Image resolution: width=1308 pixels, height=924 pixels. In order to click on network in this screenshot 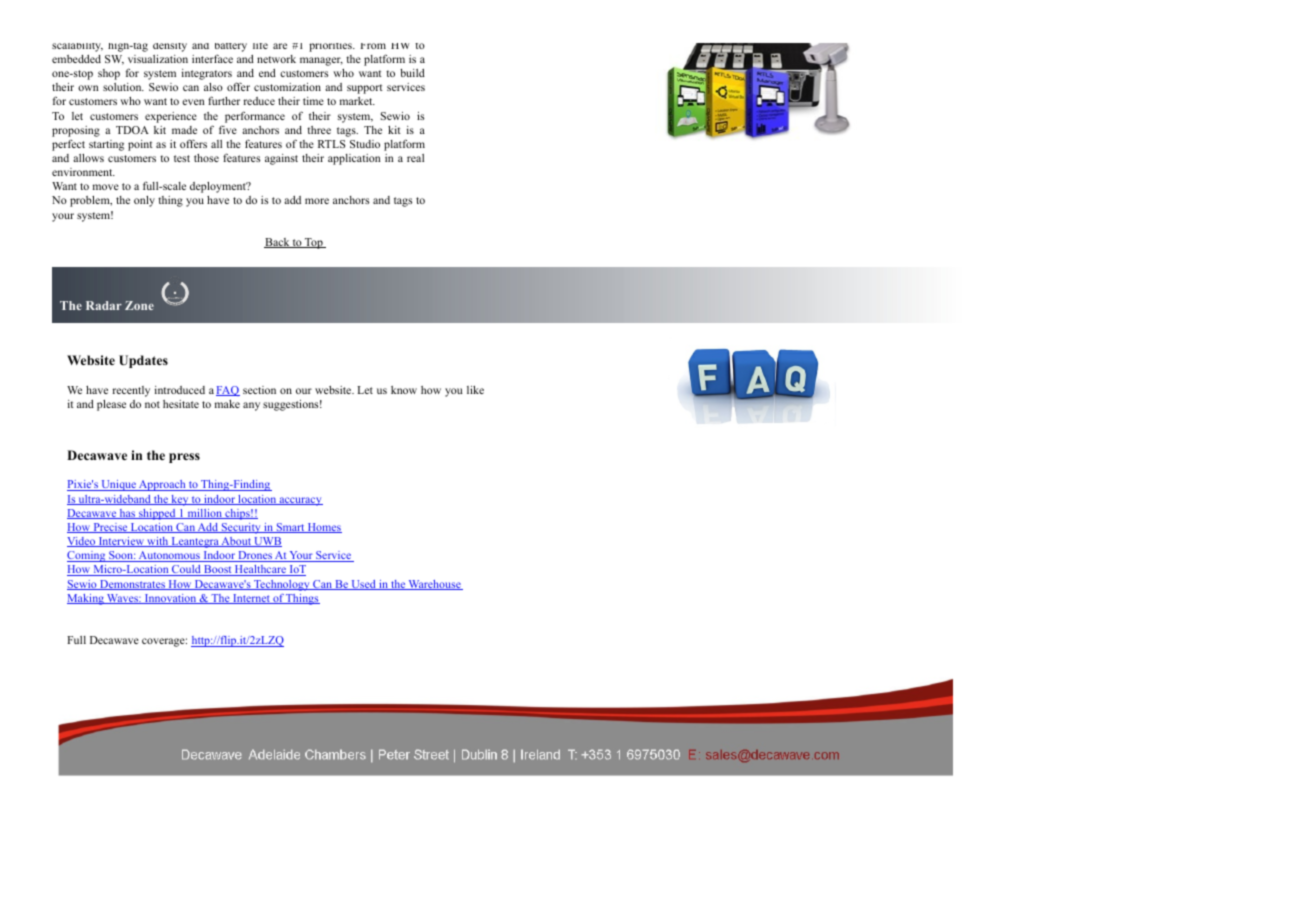, I will do `click(276, 59)`.
